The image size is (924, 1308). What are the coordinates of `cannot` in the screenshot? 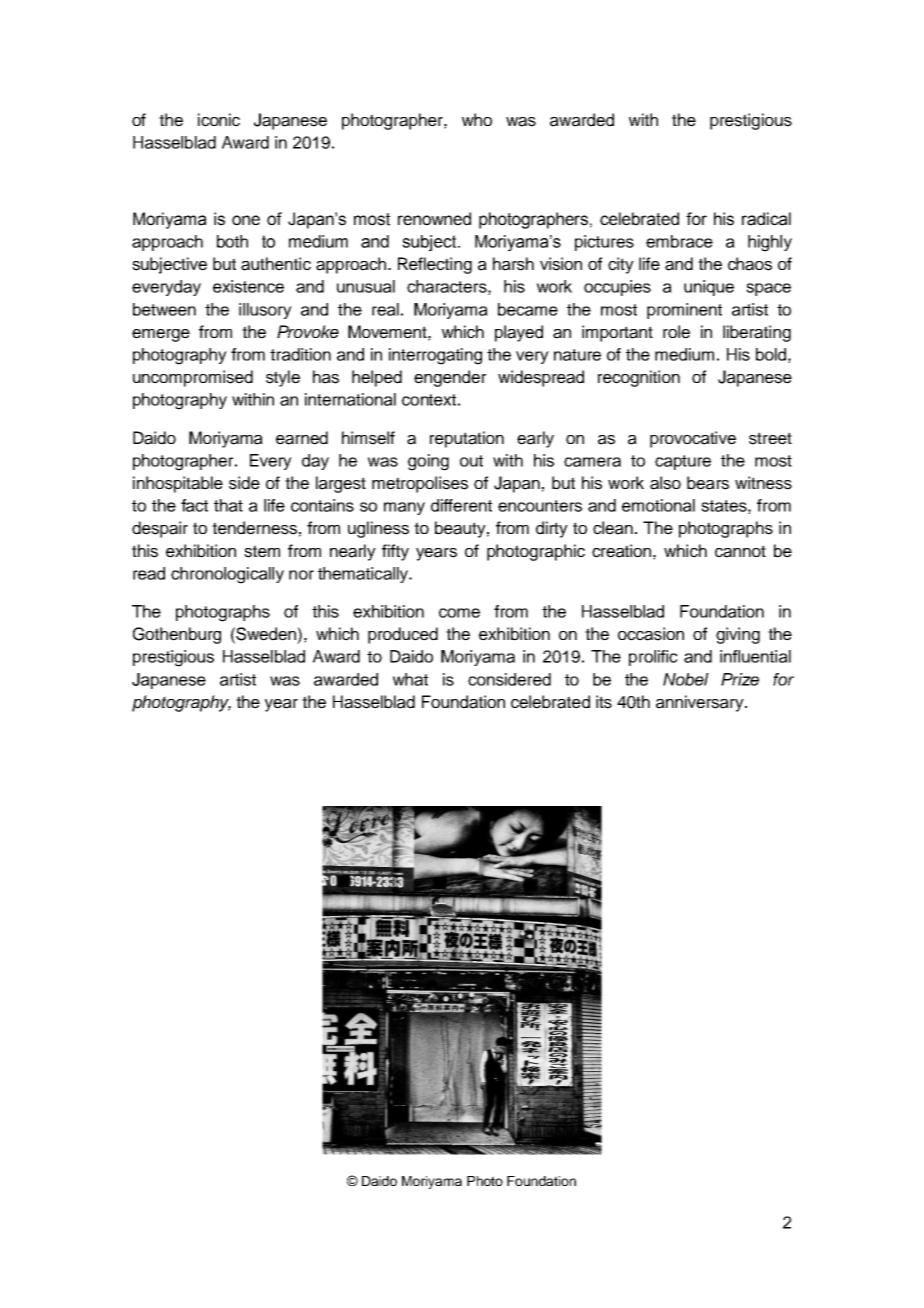 It's located at (740, 551).
